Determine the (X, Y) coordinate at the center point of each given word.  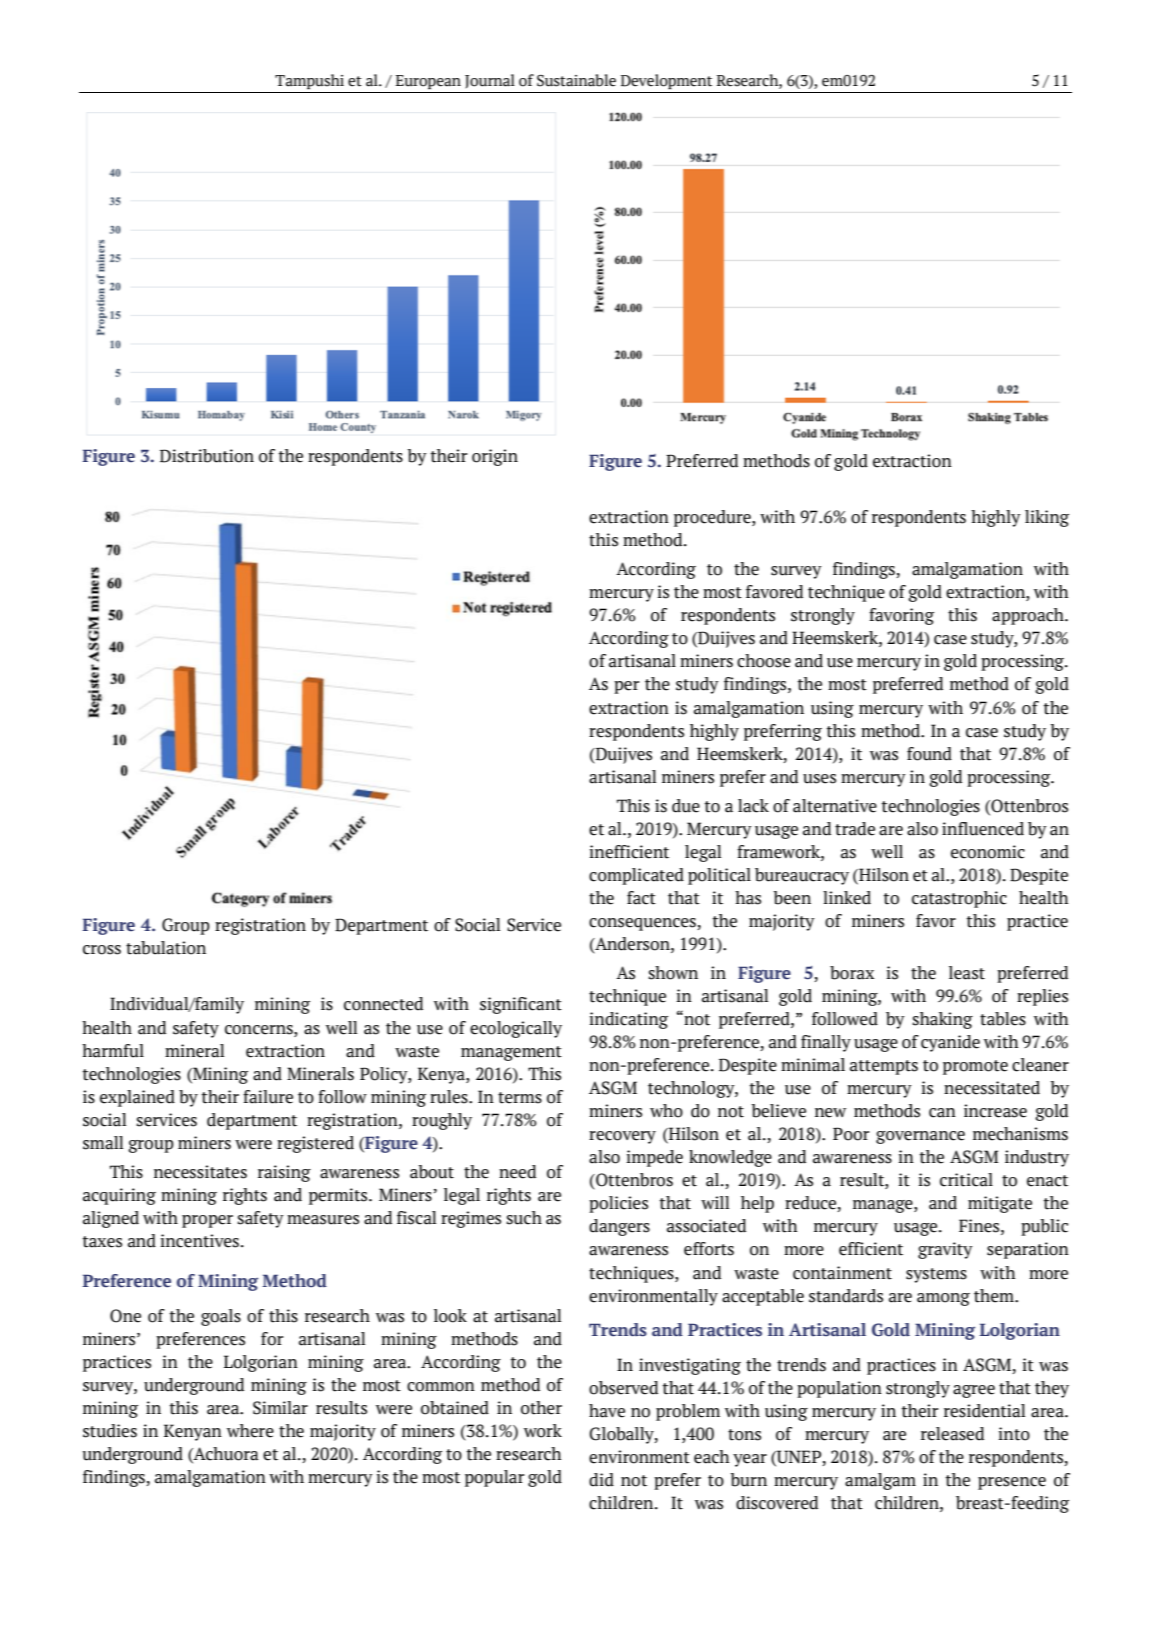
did (601, 1480)
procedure (713, 518)
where (250, 1431)
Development (666, 81)
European (428, 82)
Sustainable (576, 80)
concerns (260, 1030)
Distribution (207, 456)
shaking (942, 1020)
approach (1029, 616)
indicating (628, 1020)
